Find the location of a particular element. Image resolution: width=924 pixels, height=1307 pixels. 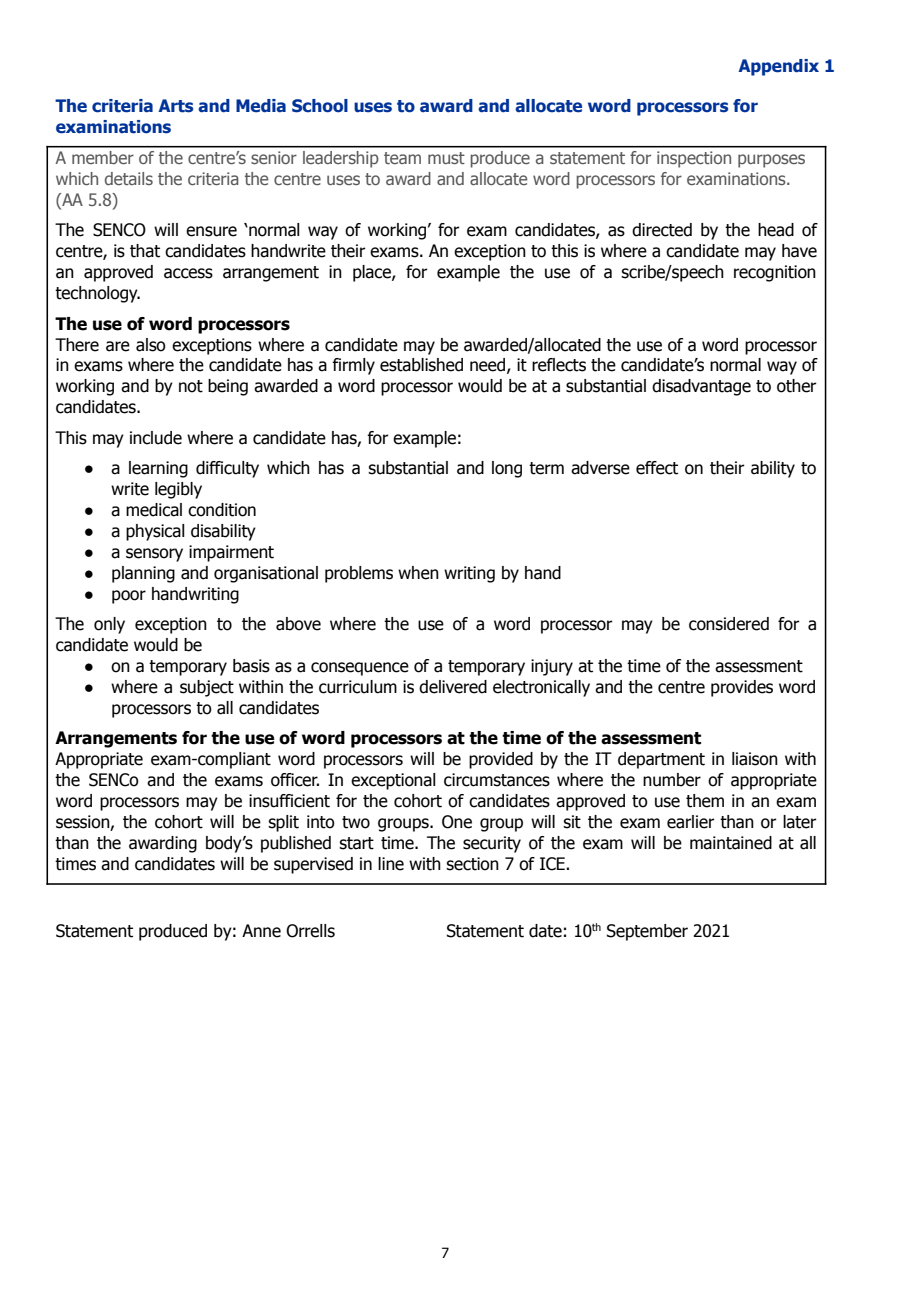

access is located at coordinates (188, 273).
